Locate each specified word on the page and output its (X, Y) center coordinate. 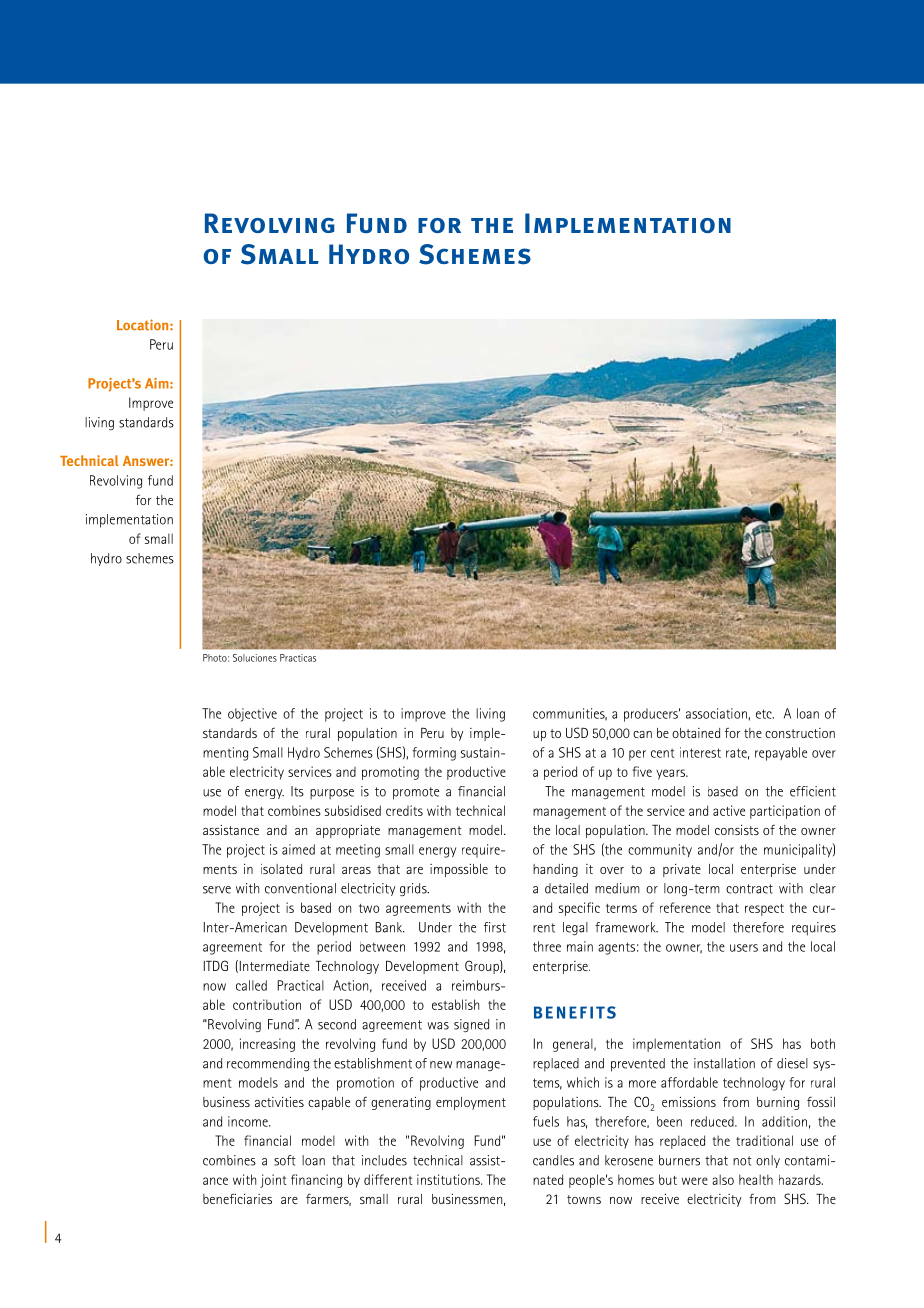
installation (724, 1063)
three (547, 946)
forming (434, 754)
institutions (449, 1179)
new (441, 1065)
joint (273, 1181)
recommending (268, 1064)
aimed (298, 849)
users (744, 948)
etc (765, 714)
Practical (300, 985)
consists (737, 830)
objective (252, 715)
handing (555, 870)
